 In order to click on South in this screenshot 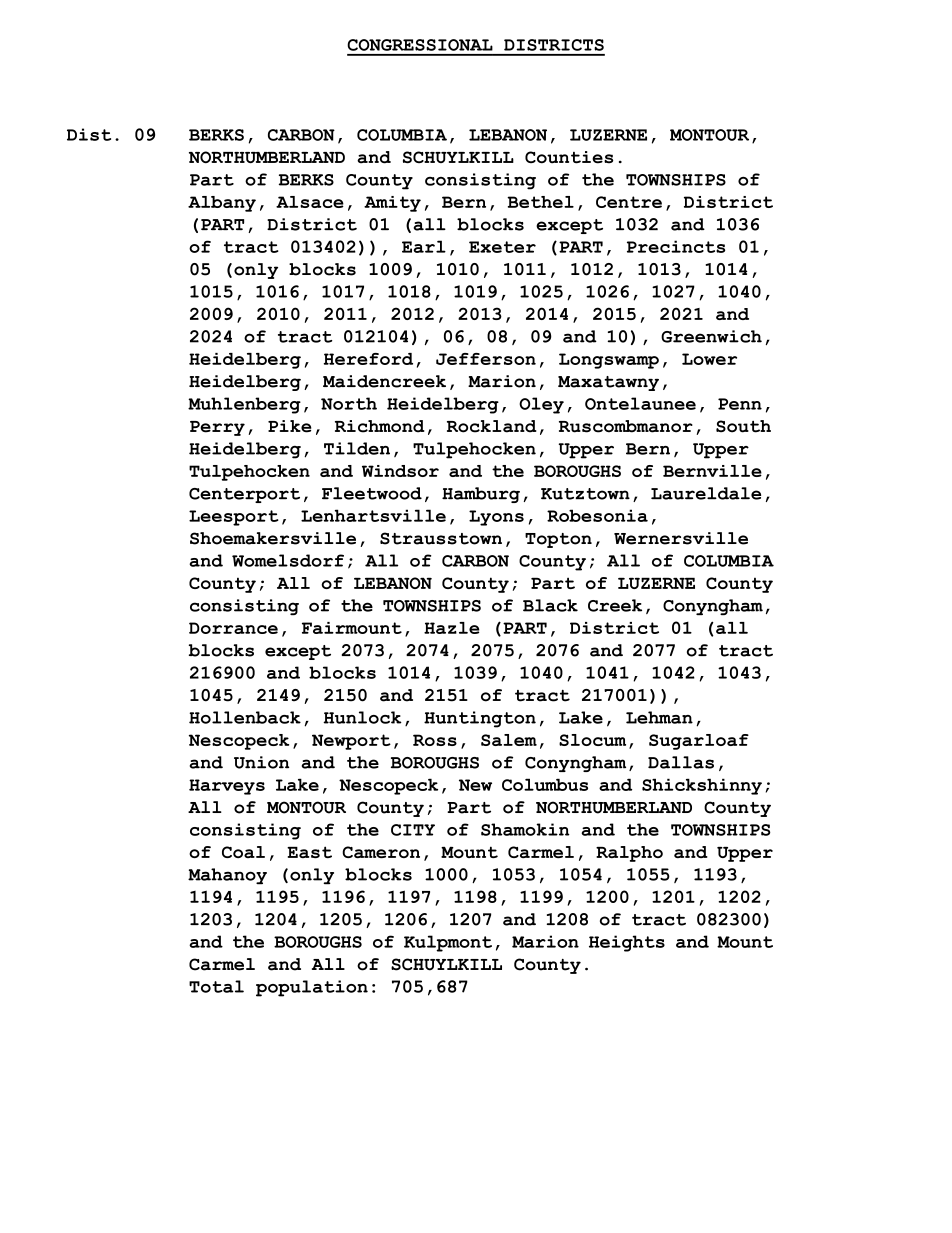, I will do `click(743, 426)`.
